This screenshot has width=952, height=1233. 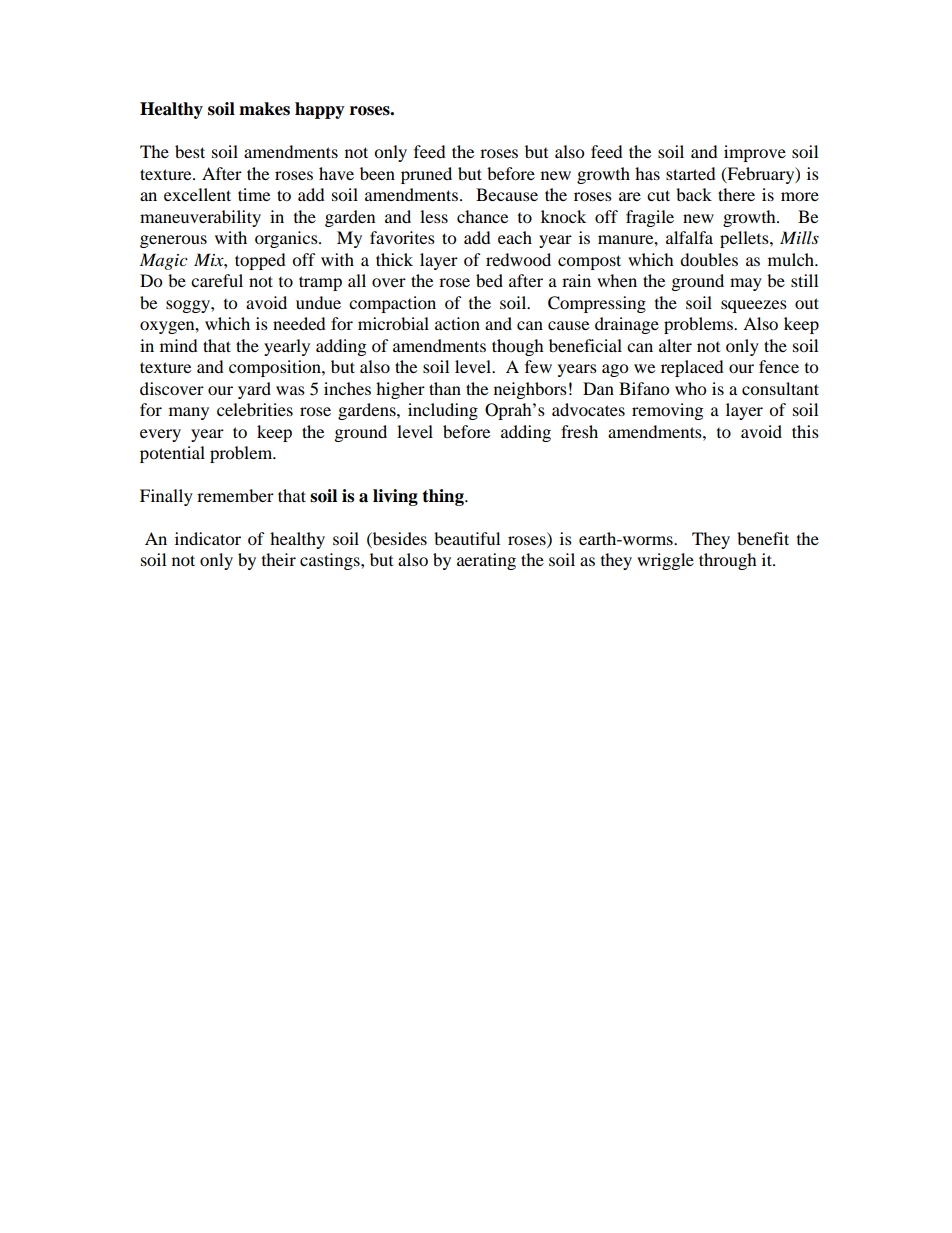 What do you see at coordinates (208, 538) in the screenshot?
I see `indicator` at bounding box center [208, 538].
